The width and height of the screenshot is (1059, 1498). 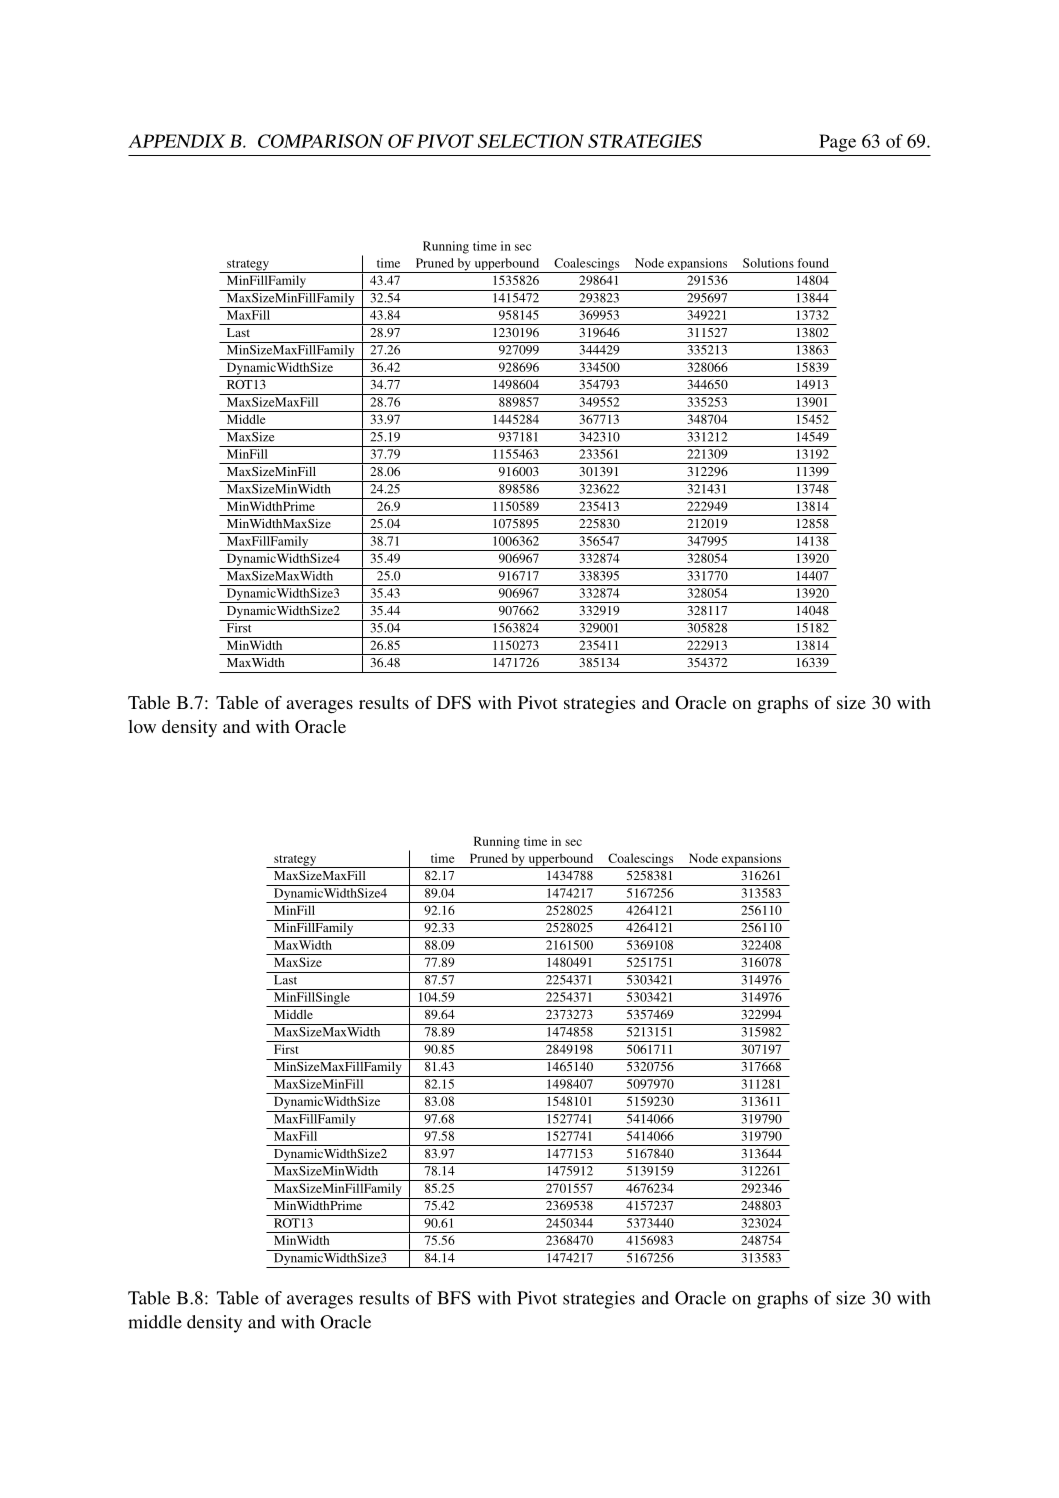 I want to click on Page, so click(x=837, y=143).
